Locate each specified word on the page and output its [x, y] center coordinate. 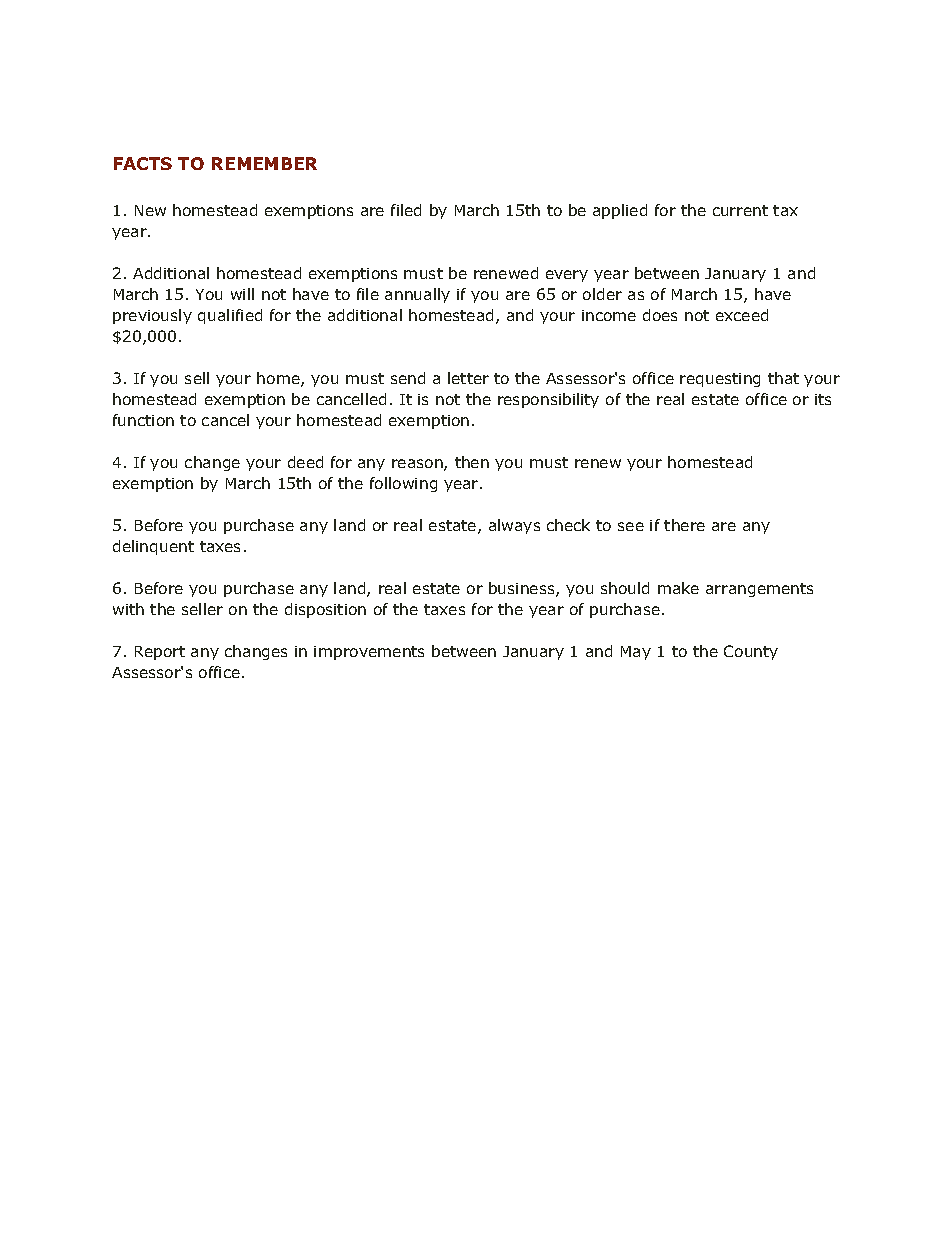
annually [417, 295]
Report [160, 653]
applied [620, 211]
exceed [742, 315]
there [684, 525]
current [740, 210]
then [472, 462]
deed [305, 462]
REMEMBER [264, 163]
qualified [230, 316]
